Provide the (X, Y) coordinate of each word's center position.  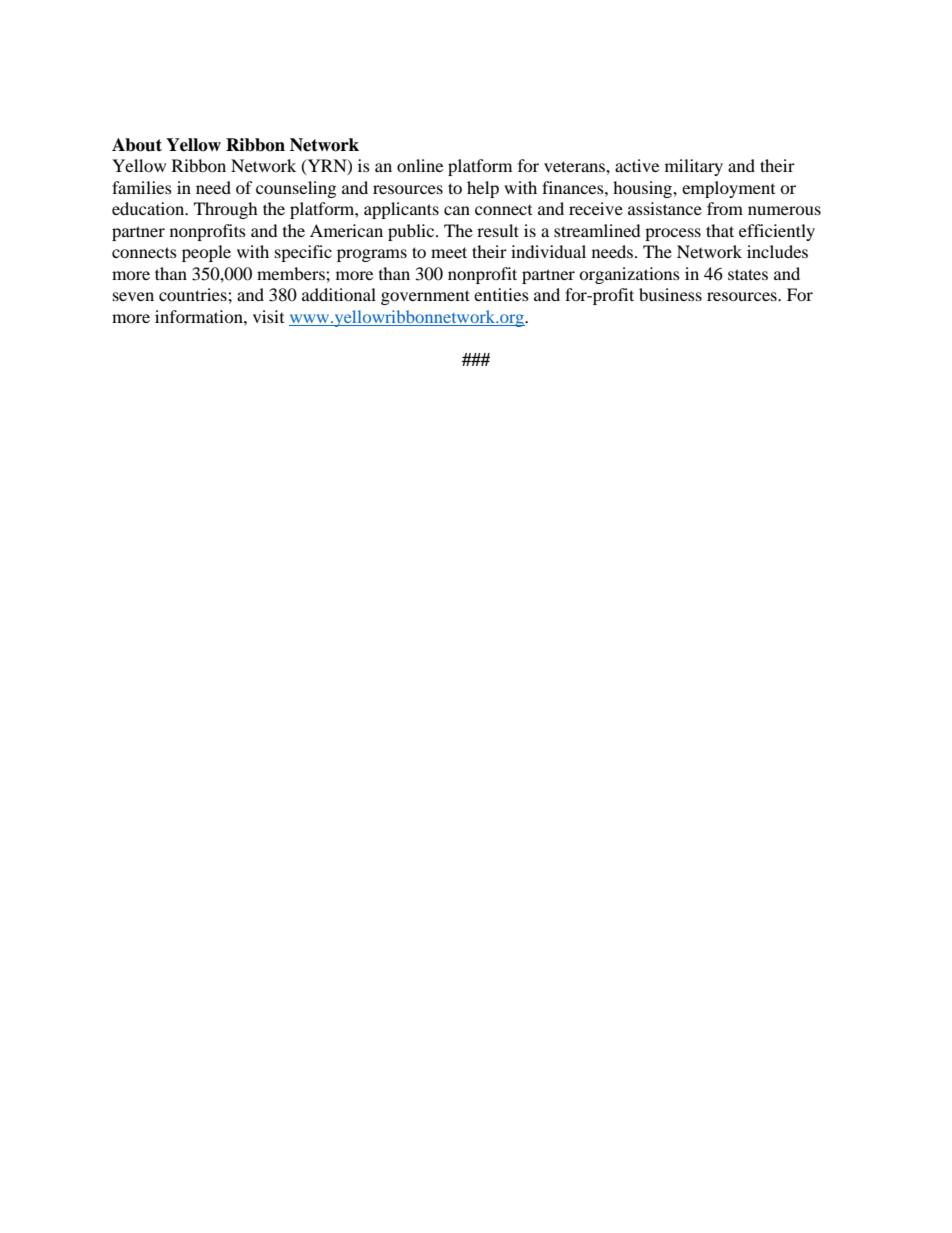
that (720, 230)
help (483, 189)
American (346, 230)
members (292, 273)
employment (728, 189)
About (137, 145)
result (498, 230)
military (694, 167)
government (425, 297)
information (200, 316)
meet (449, 252)
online (420, 165)
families (142, 187)
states (748, 274)
